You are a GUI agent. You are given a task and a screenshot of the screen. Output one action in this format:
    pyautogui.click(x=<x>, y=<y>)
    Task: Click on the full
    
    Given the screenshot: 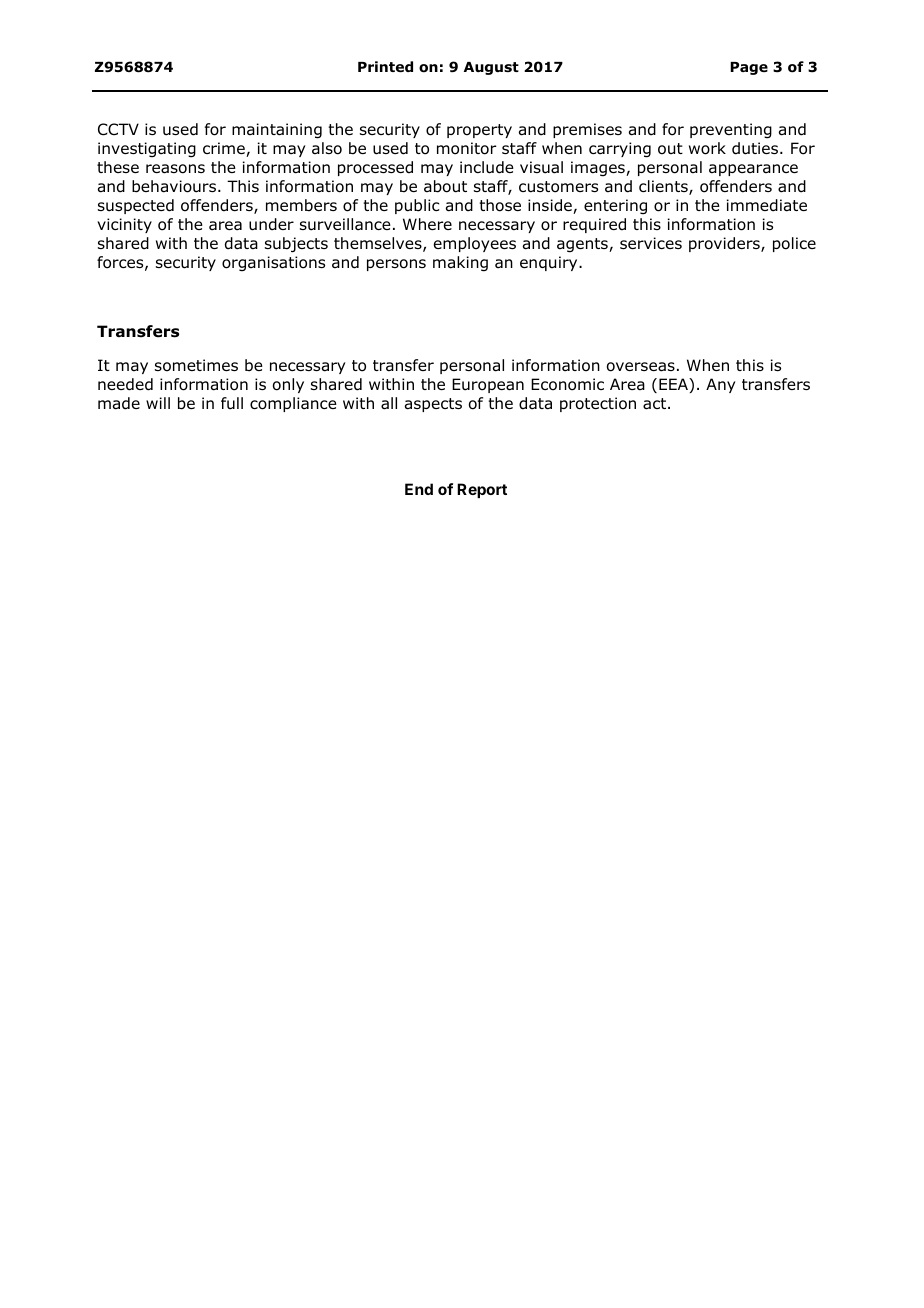 What is the action you would take?
    pyautogui.click(x=232, y=403)
